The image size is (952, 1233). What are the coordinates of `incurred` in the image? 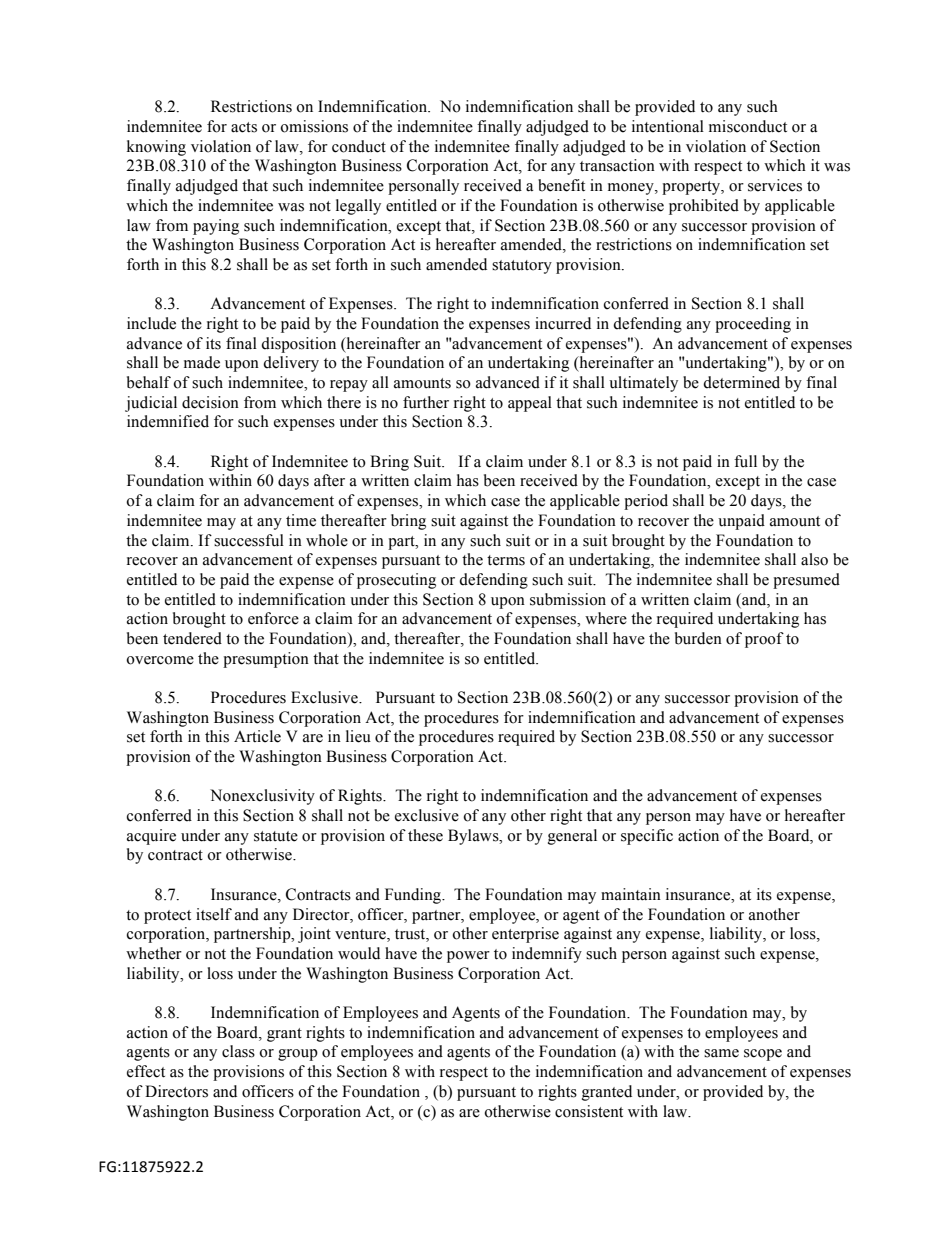 It's located at (563, 323).
